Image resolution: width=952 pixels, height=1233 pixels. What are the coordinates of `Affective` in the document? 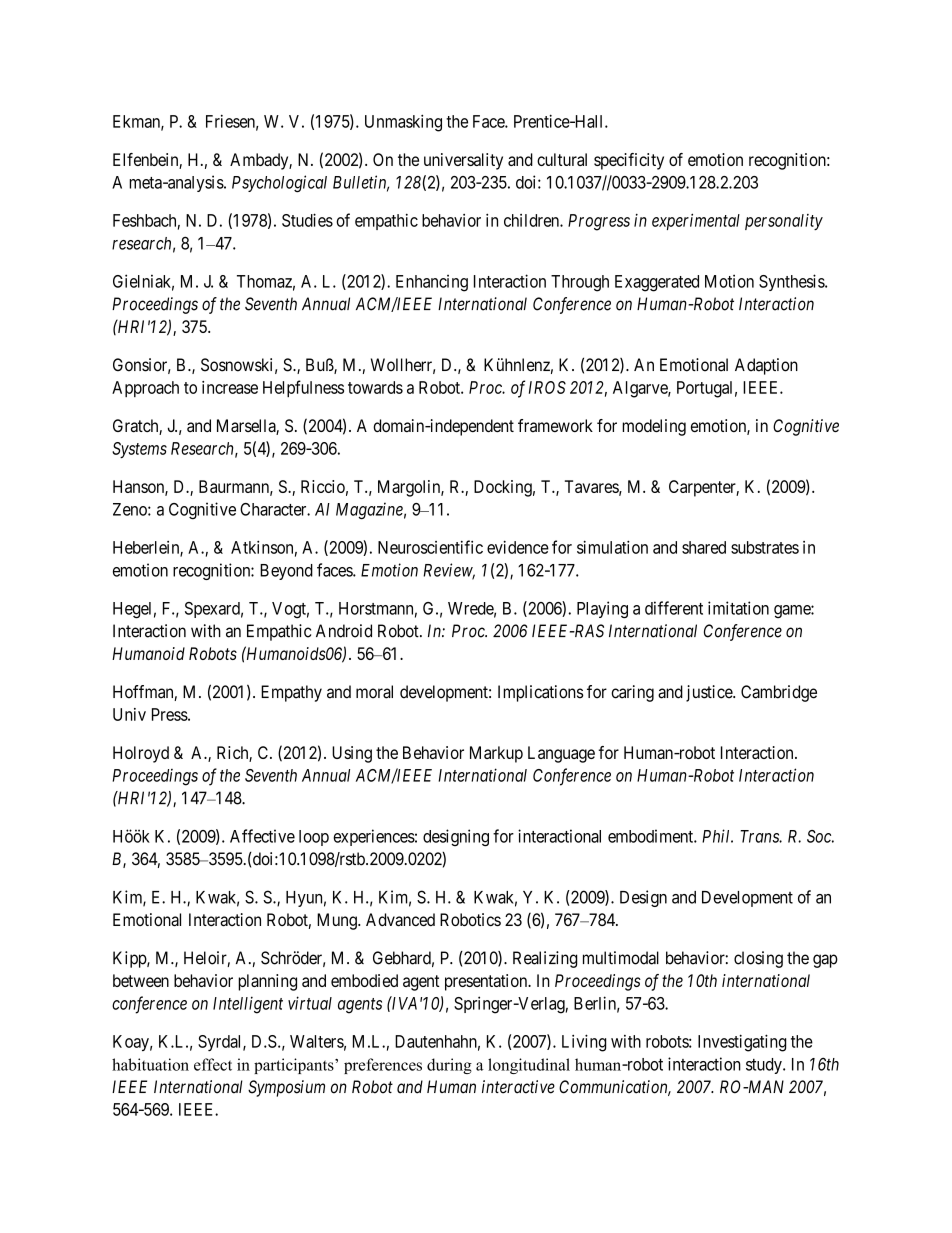 It's located at (262, 836).
